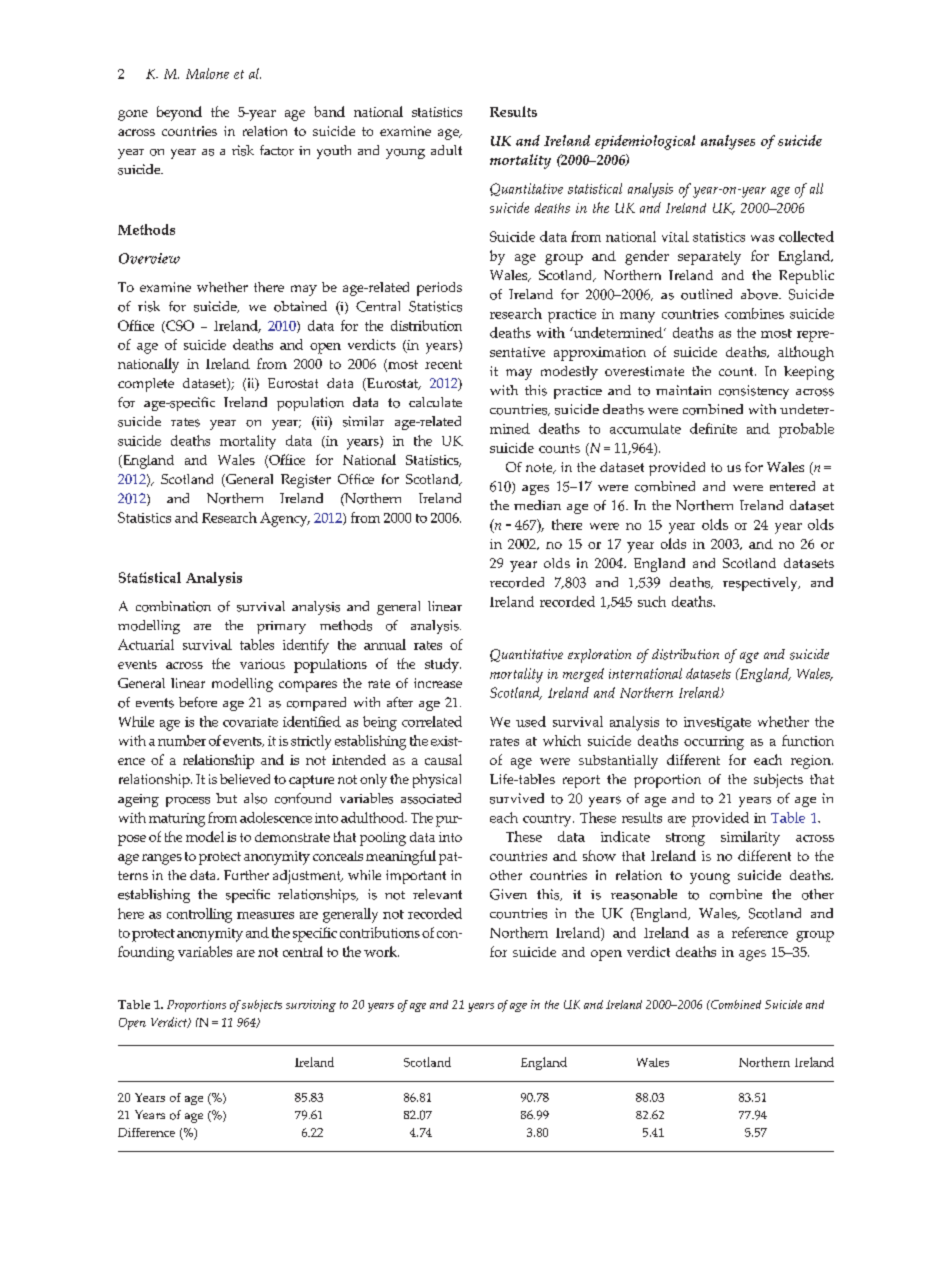 This document has width=952, height=1270. I want to click on investigate, so click(717, 724).
